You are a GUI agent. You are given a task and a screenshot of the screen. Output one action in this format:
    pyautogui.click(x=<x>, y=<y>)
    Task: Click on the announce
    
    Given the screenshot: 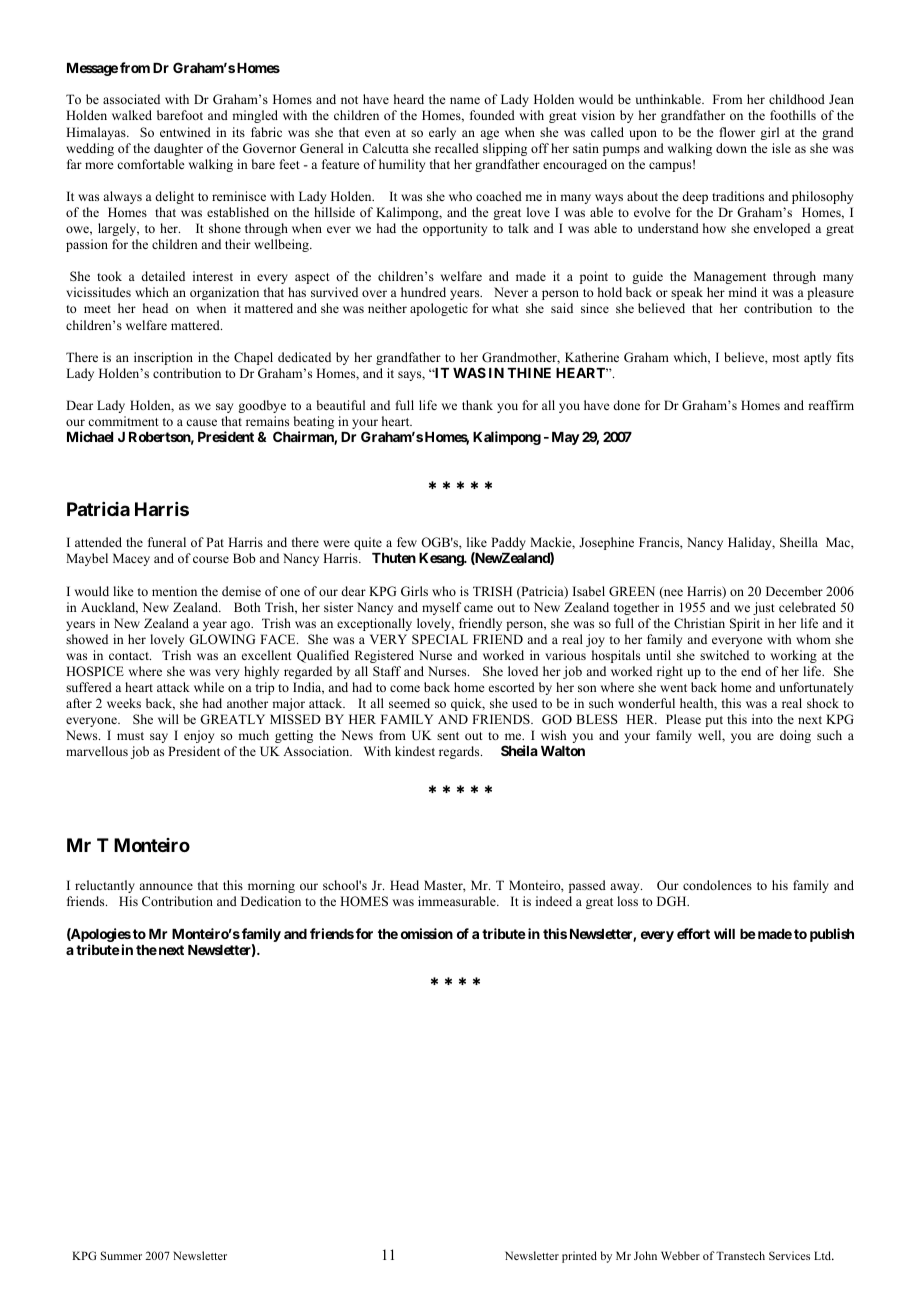 What is the action you would take?
    pyautogui.click(x=166, y=886)
